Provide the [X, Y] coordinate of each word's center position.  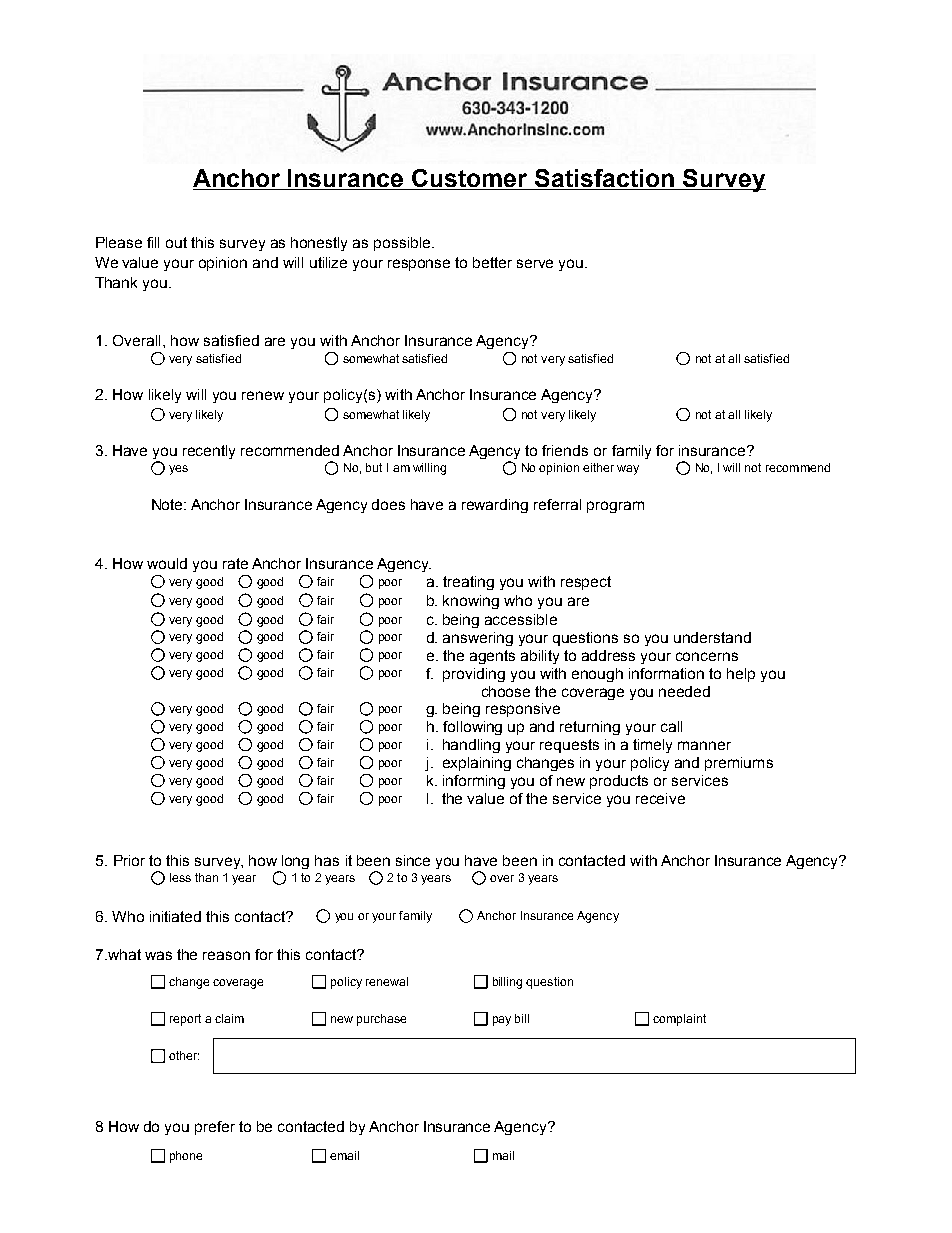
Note [168, 504]
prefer [215, 1128]
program [615, 507]
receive [660, 798]
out [176, 242]
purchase [381, 1020]
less [180, 877]
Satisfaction [604, 179]
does [388, 504]
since [413, 860]
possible [403, 244]
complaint [679, 1020]
